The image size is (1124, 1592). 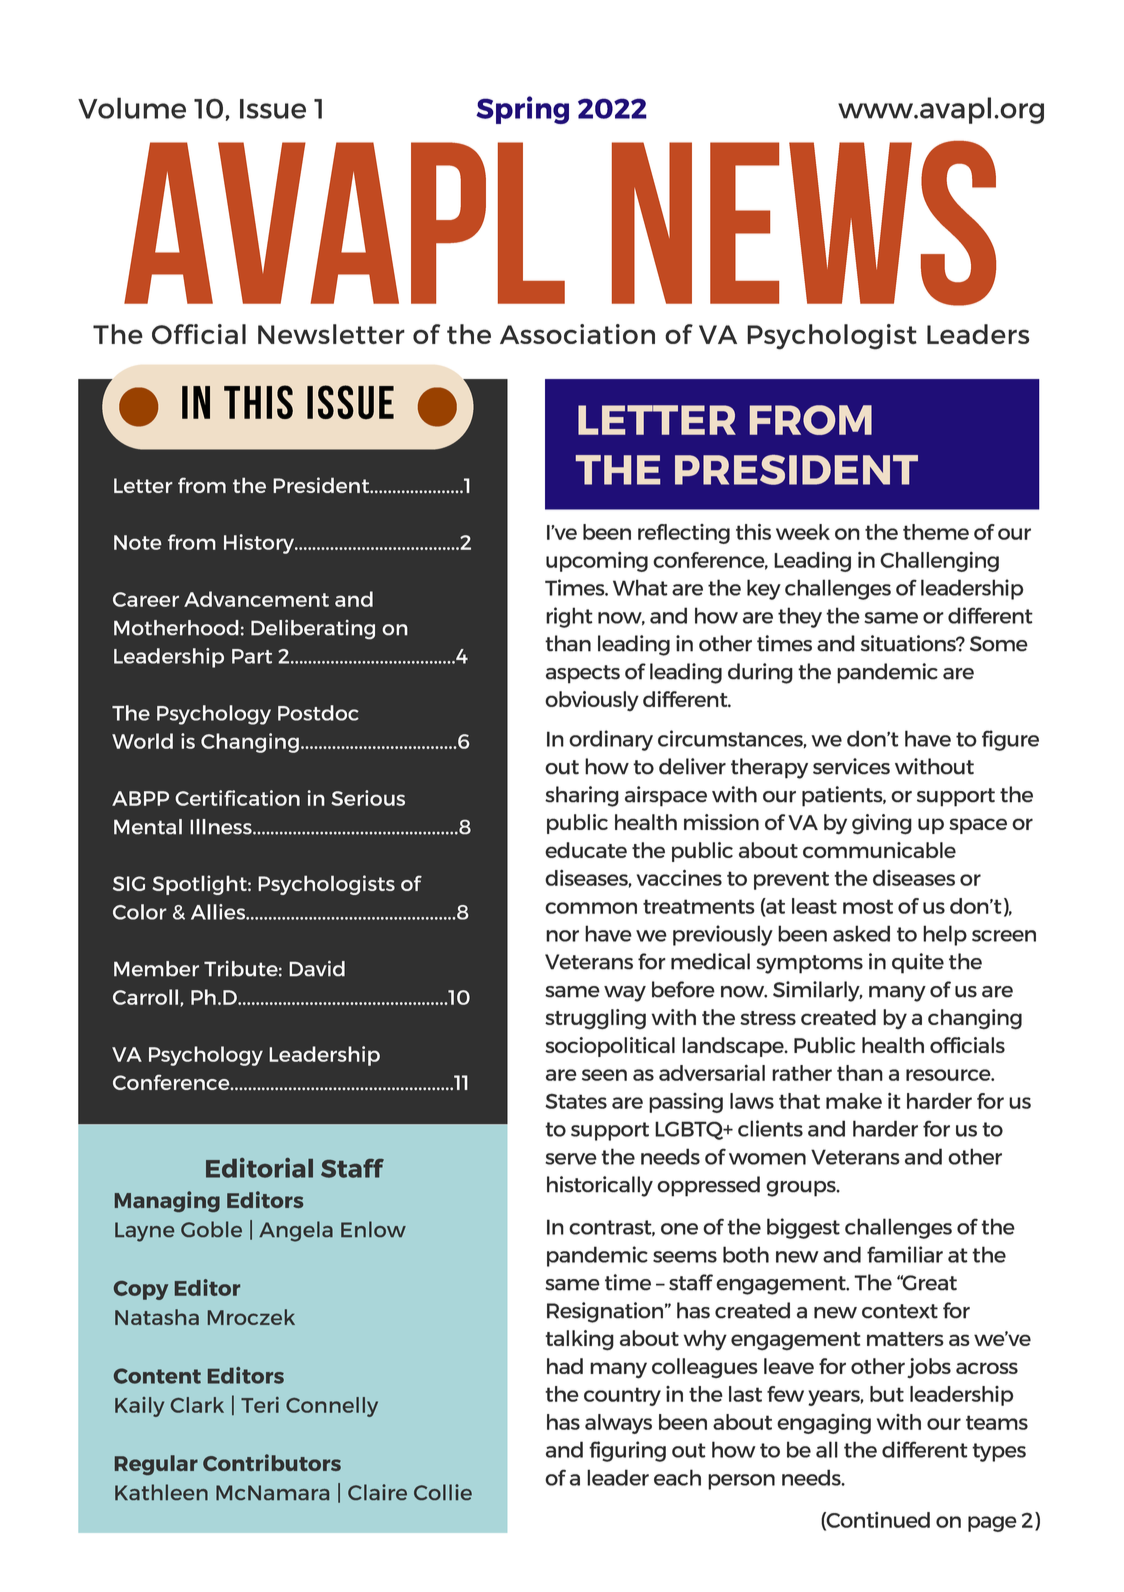 I want to click on Angela, so click(x=296, y=1231).
